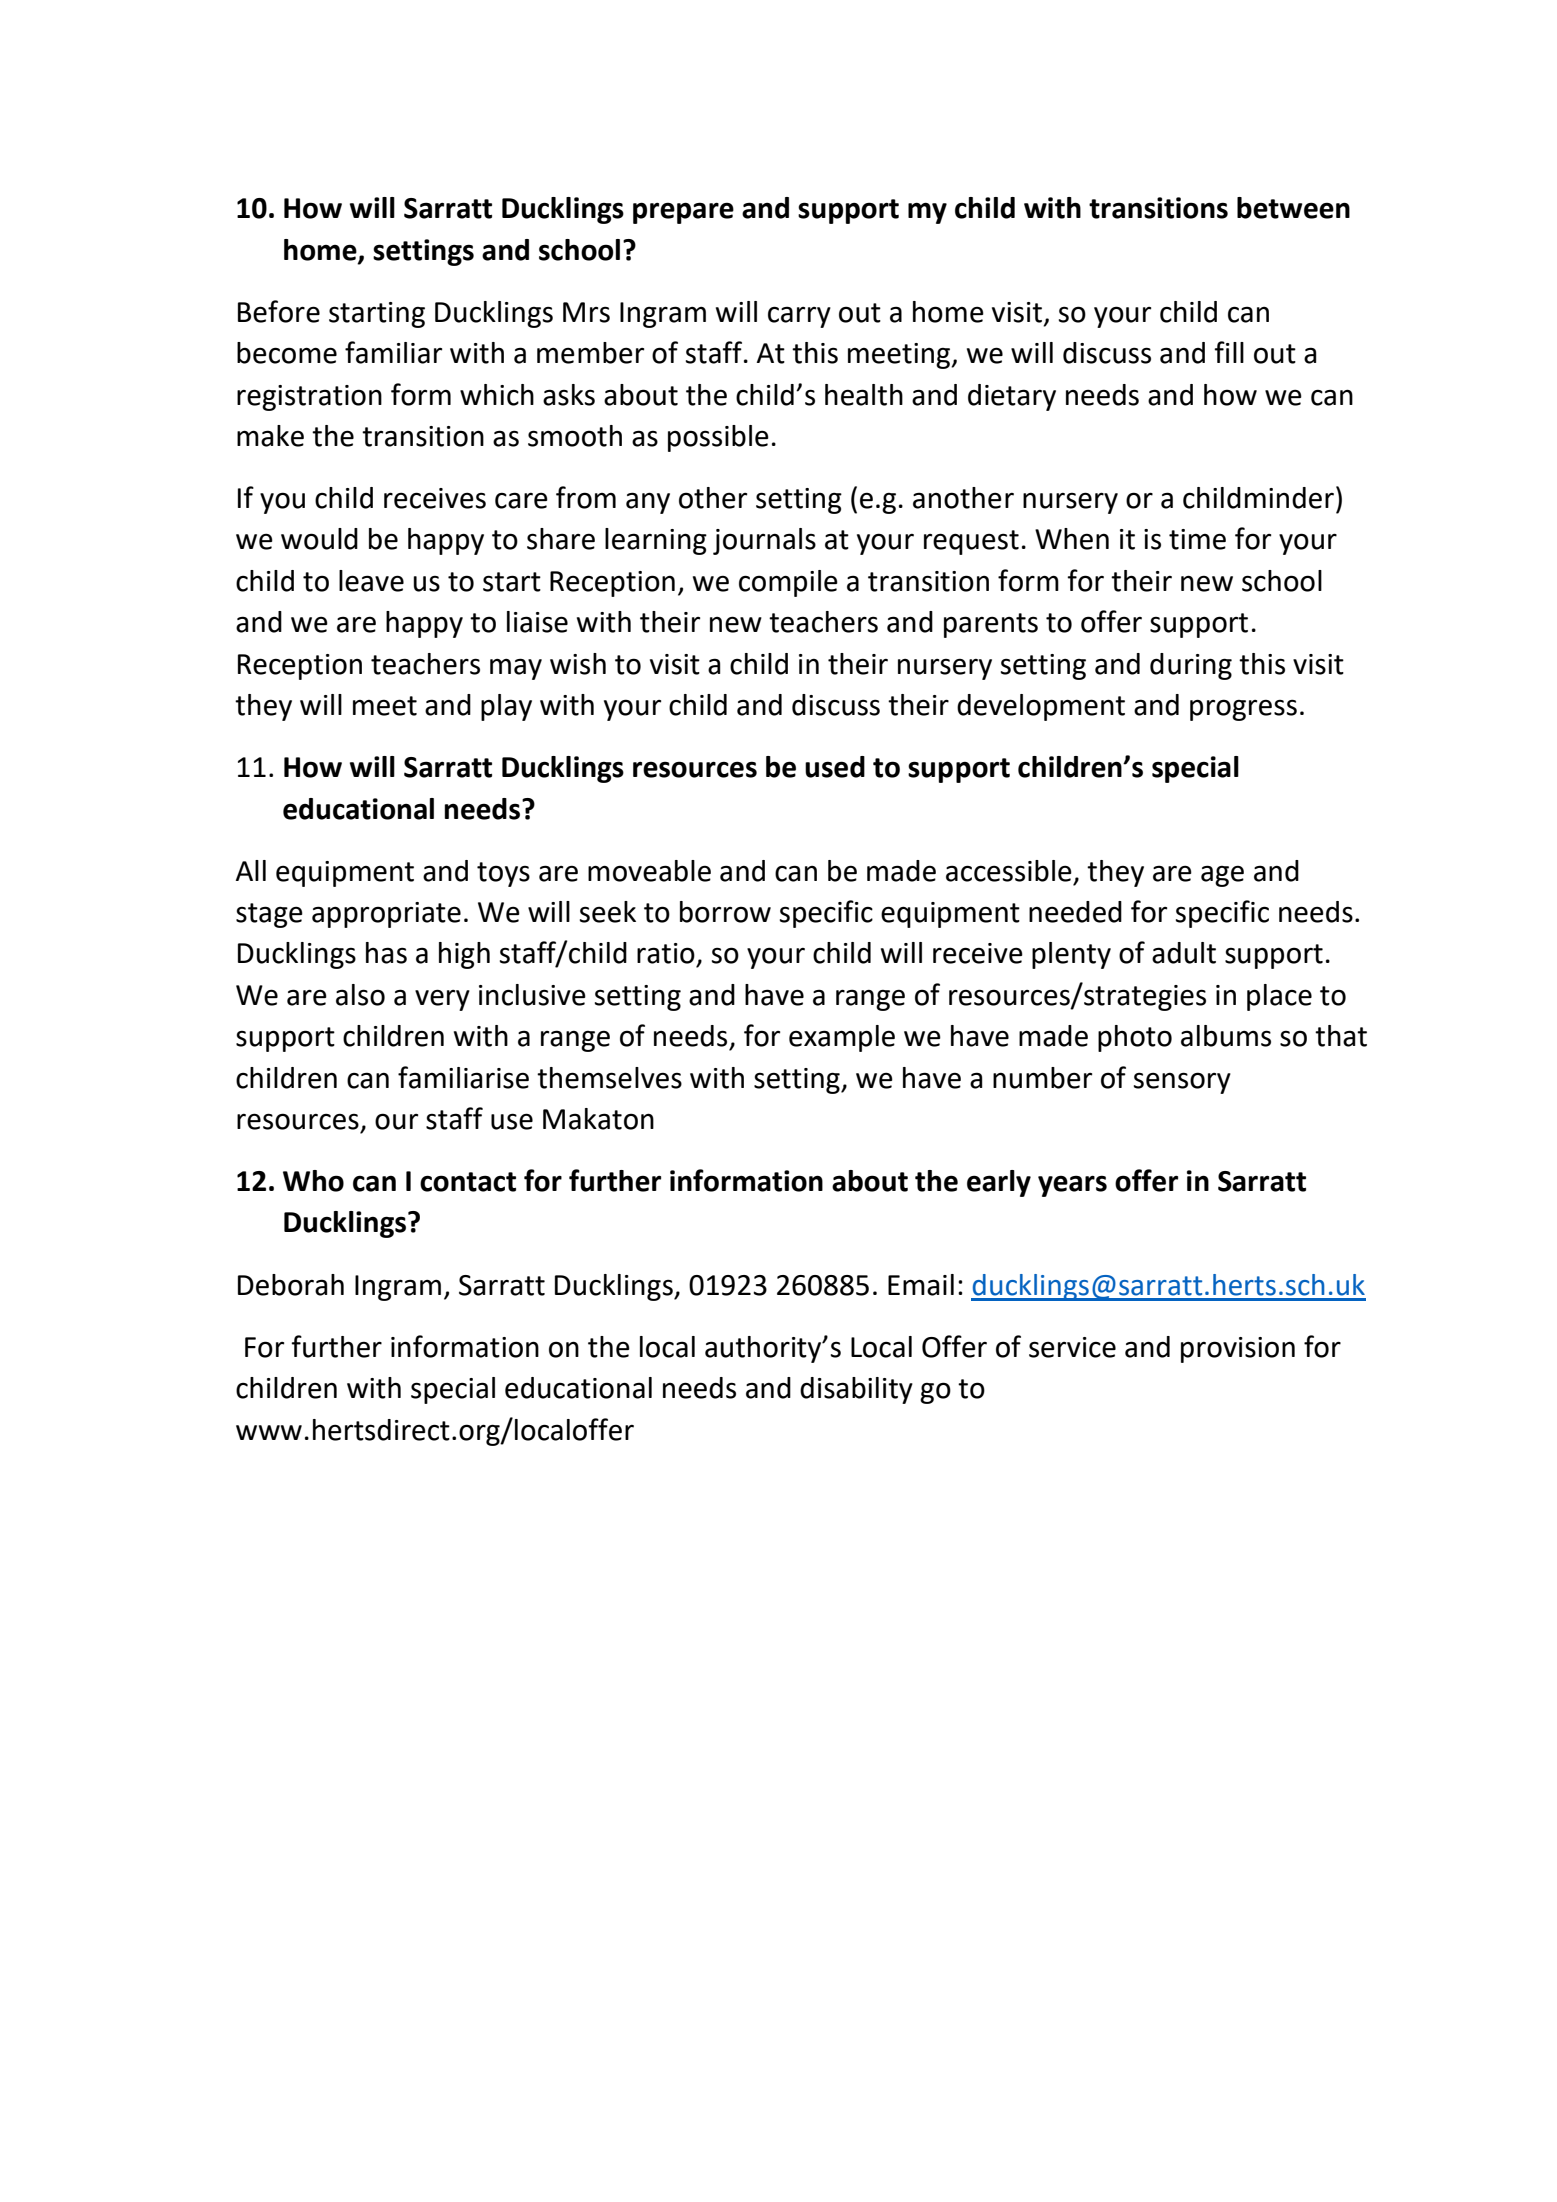 The image size is (1557, 2202). I want to click on Before, so click(279, 311).
